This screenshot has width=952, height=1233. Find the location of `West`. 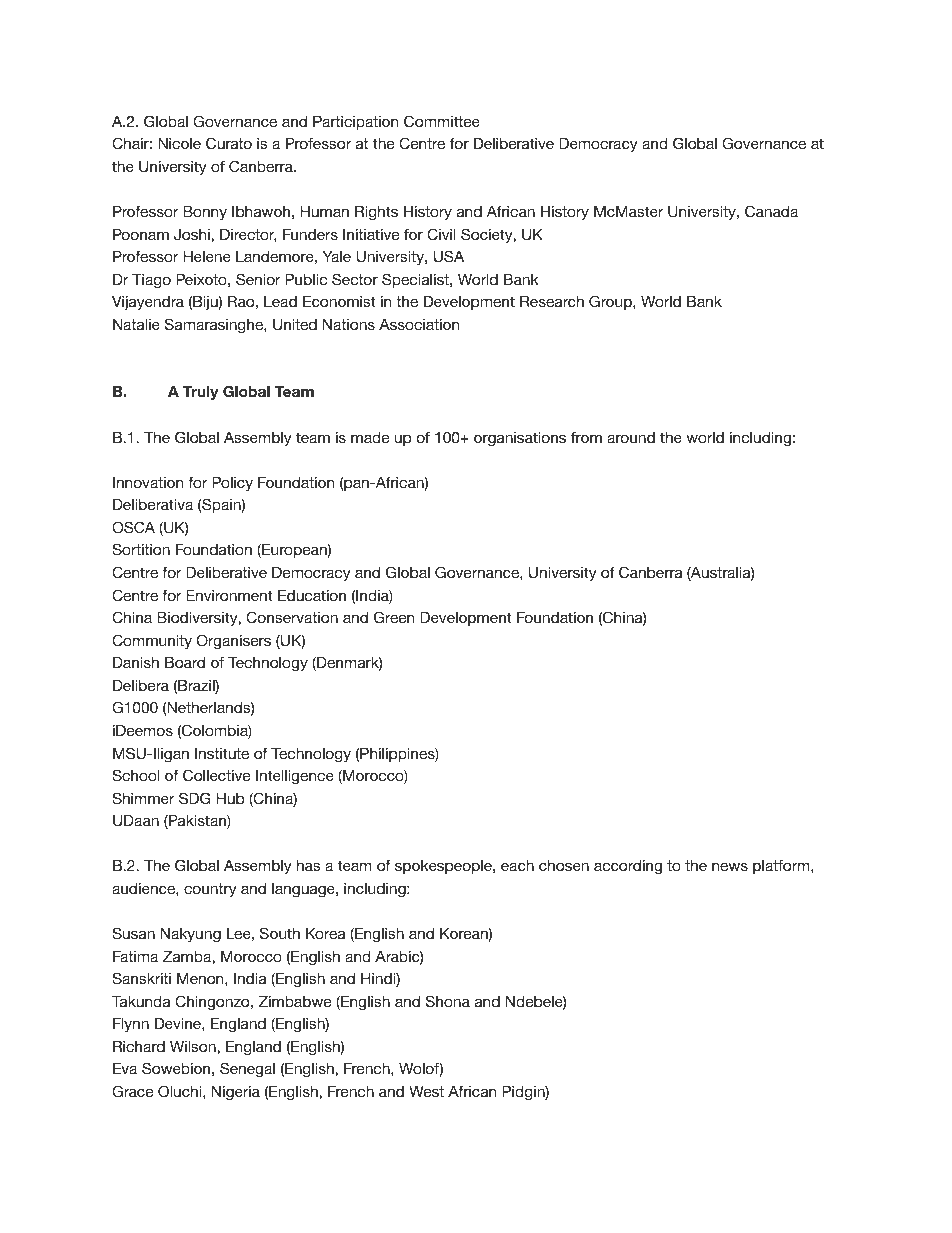

West is located at coordinates (426, 1091).
